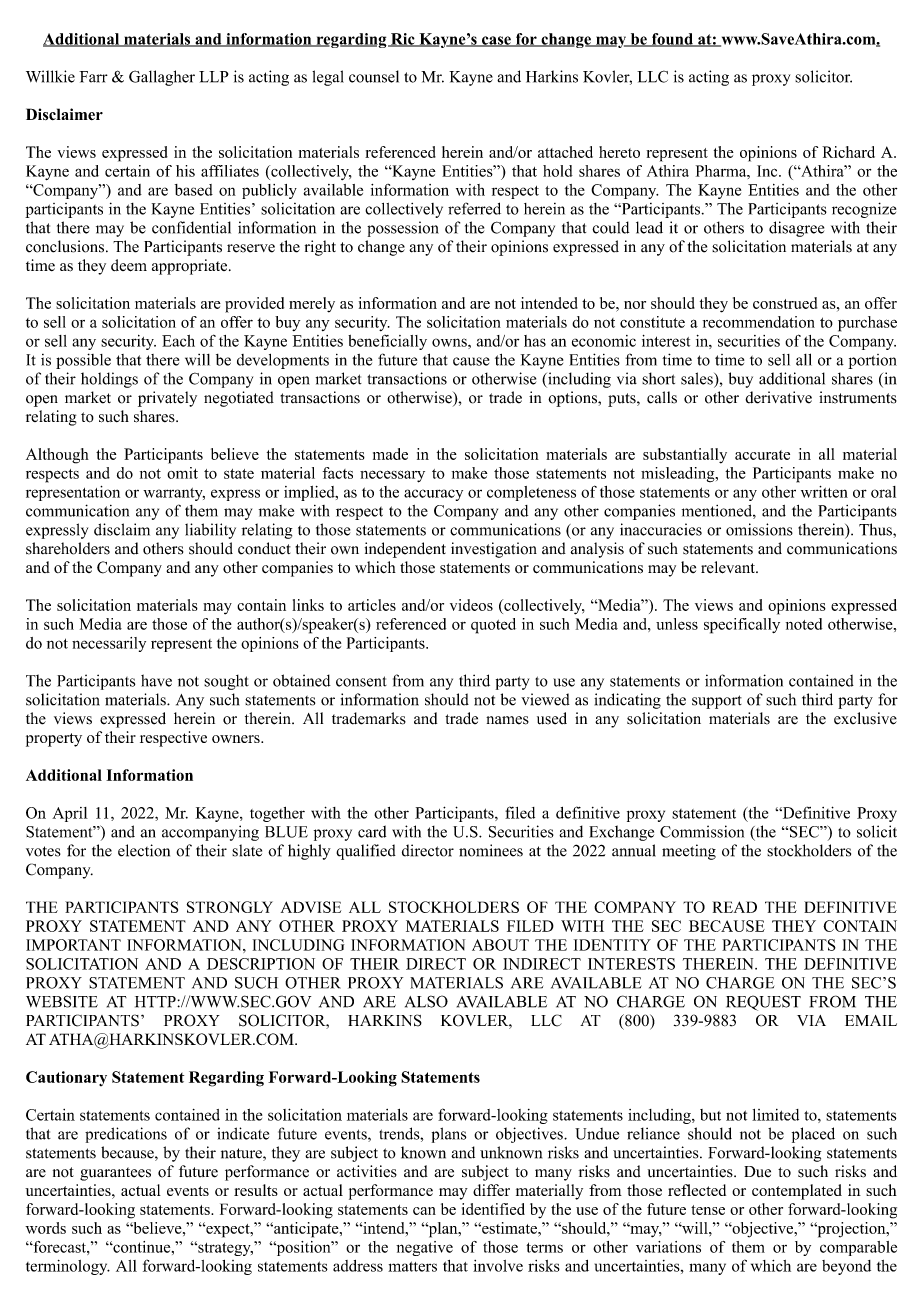 The width and height of the screenshot is (924, 1308). Describe the element at coordinates (804, 624) in the screenshot. I see `noted` at that location.
